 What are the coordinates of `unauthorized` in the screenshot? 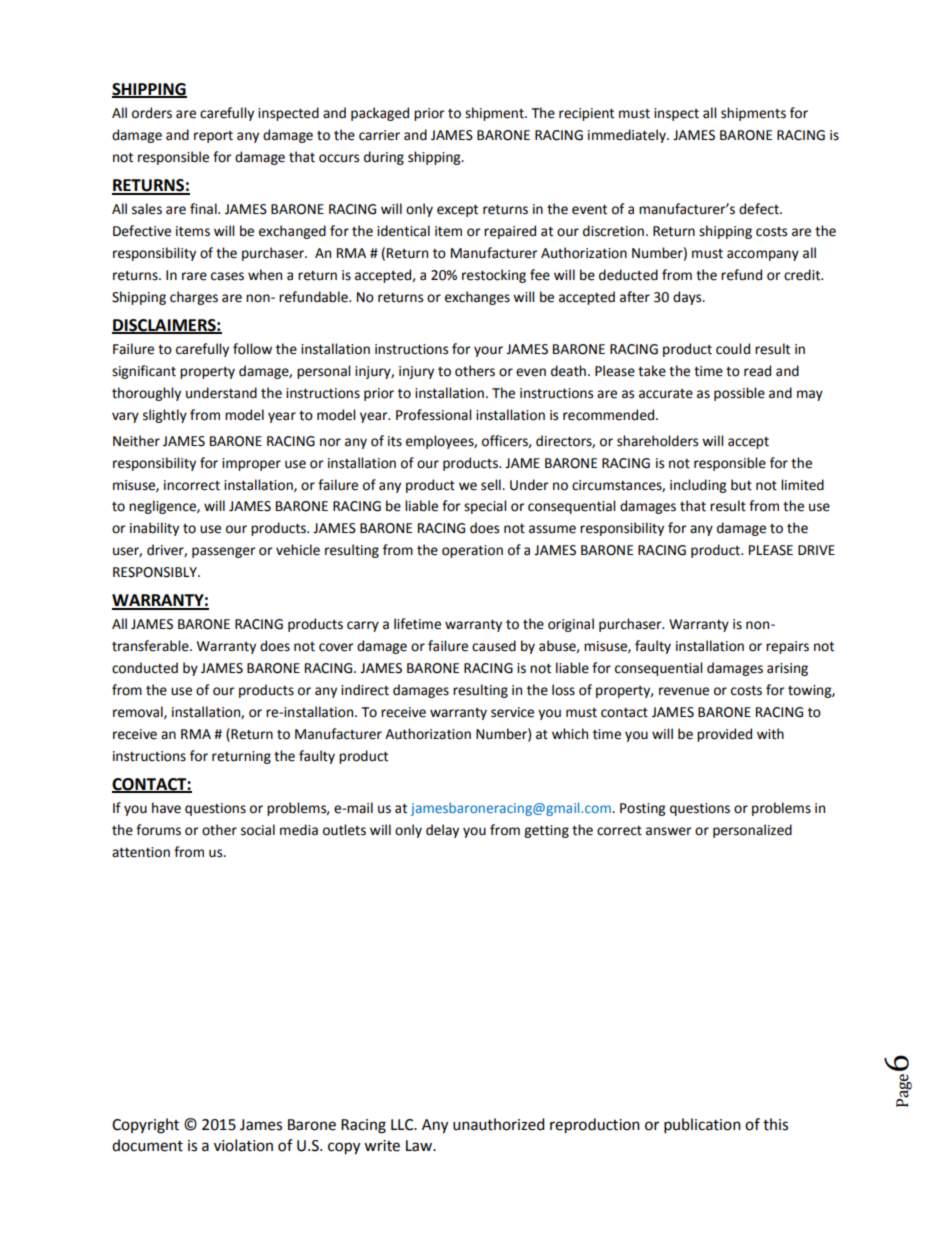 It's located at (499, 1124).
